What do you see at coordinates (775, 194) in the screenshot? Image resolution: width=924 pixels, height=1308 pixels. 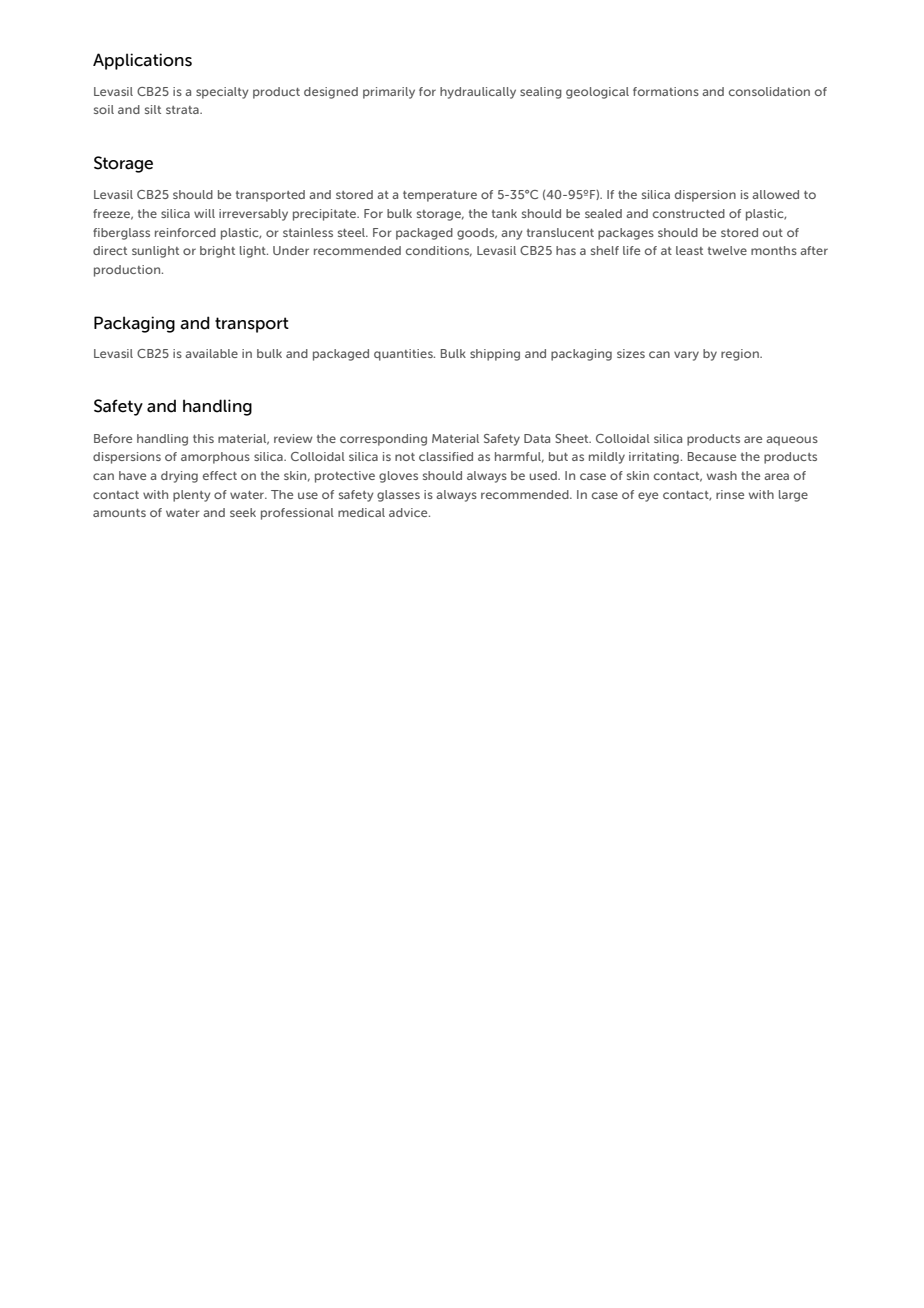 I see `allowed` at bounding box center [775, 194].
